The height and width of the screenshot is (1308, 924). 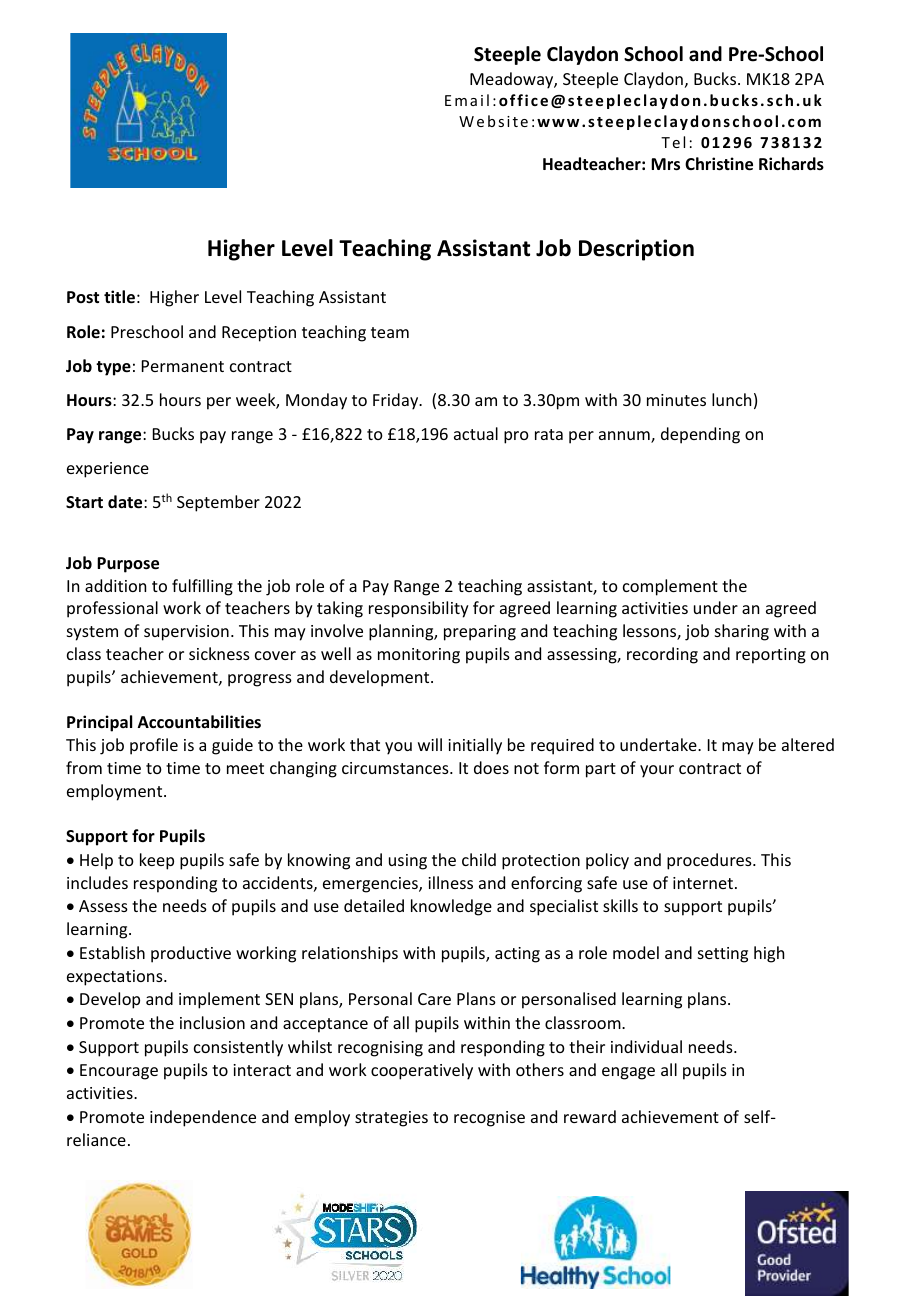 I want to click on Description, so click(x=636, y=250).
